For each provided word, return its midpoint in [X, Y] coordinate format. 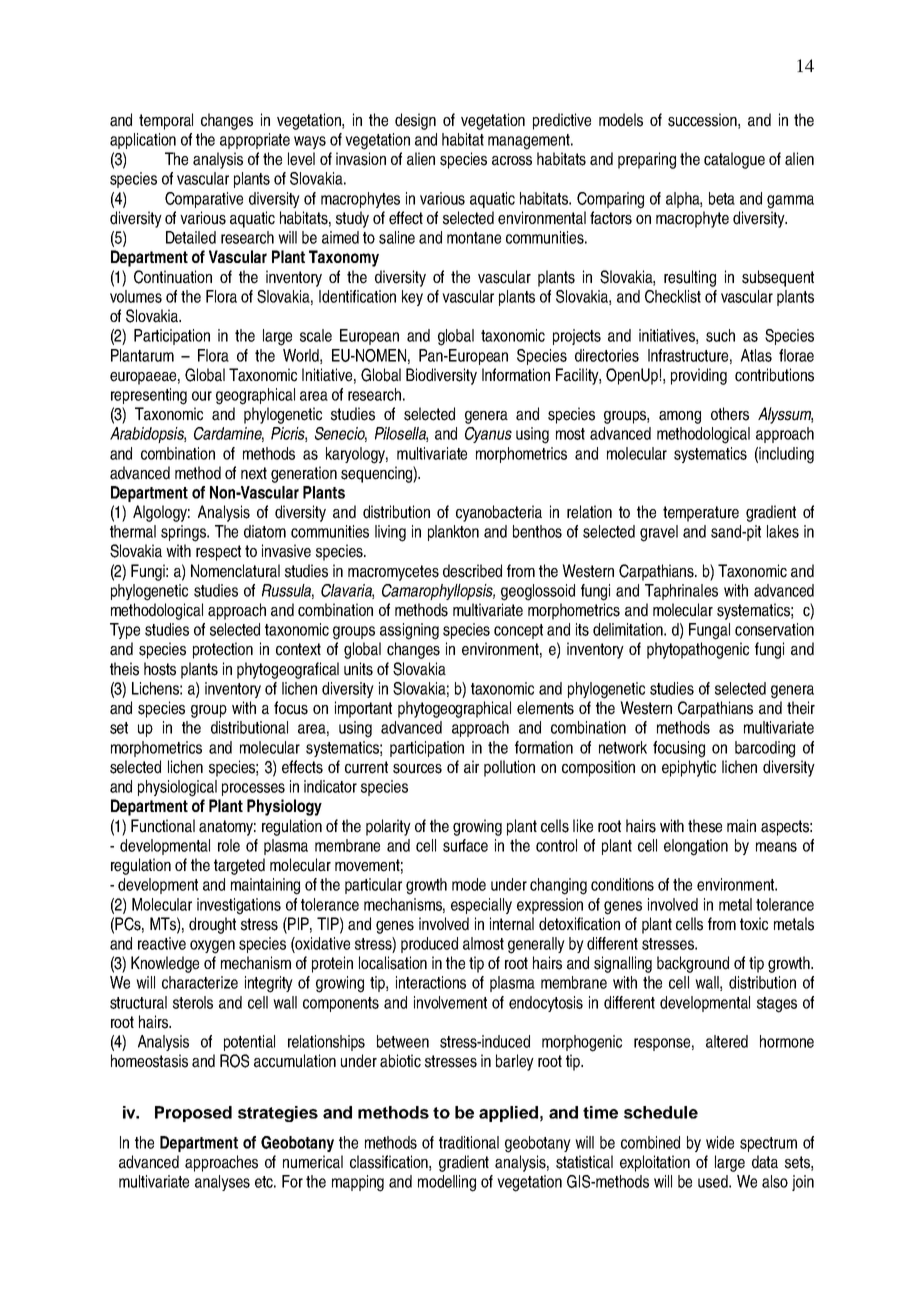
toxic [754, 924]
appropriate [255, 141]
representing [149, 396]
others [730, 414]
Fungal [709, 631]
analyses [222, 1183]
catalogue [734, 160]
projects [577, 337]
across [512, 161]
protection [223, 650]
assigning [409, 631]
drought [212, 925]
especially [481, 906]
